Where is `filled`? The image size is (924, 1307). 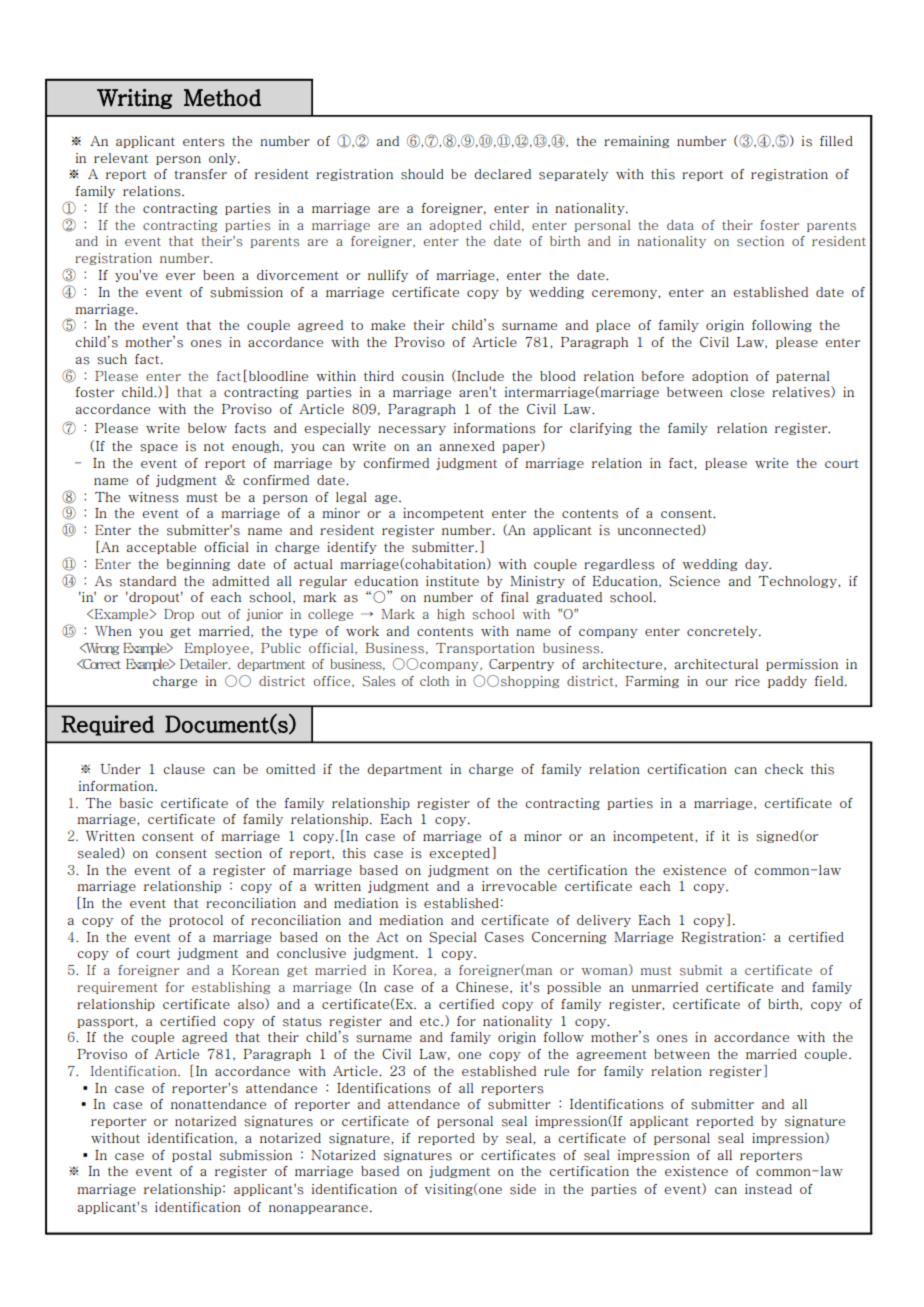
filled is located at coordinates (836, 141).
